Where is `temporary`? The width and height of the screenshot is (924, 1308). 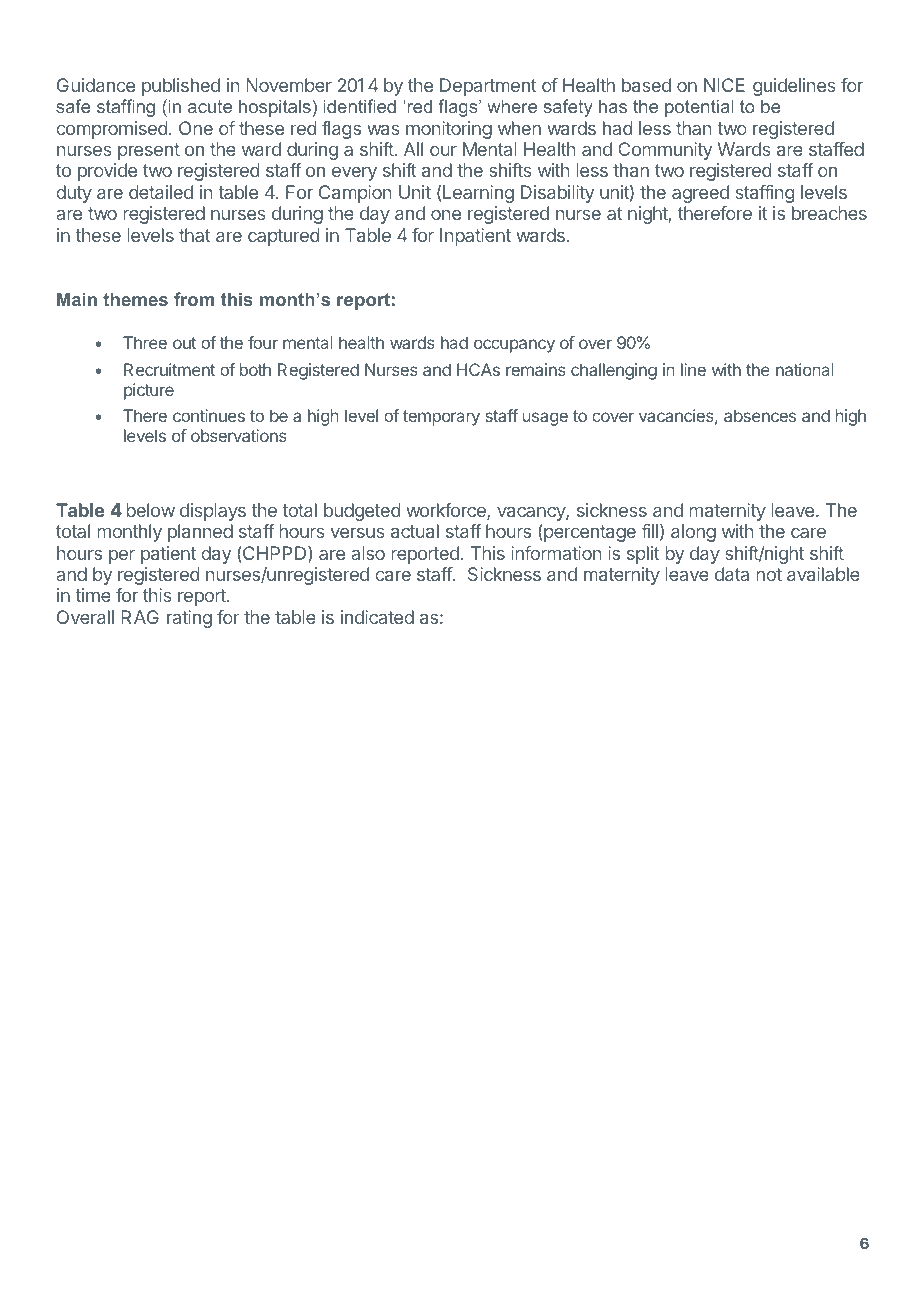
temporary is located at coordinates (441, 418).
